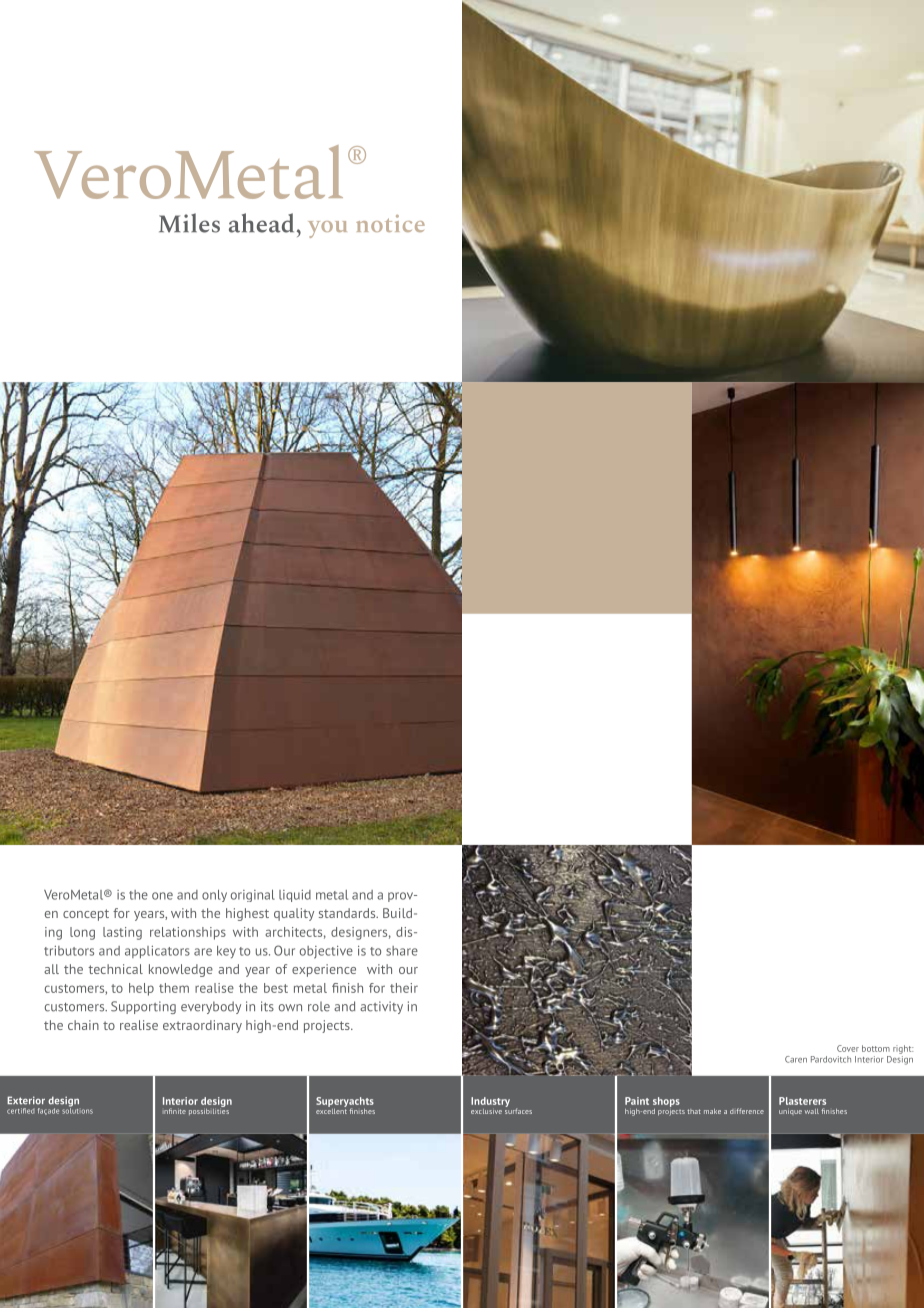 The image size is (924, 1308). What do you see at coordinates (77, 1109) in the image?
I see `solutions` at bounding box center [77, 1109].
